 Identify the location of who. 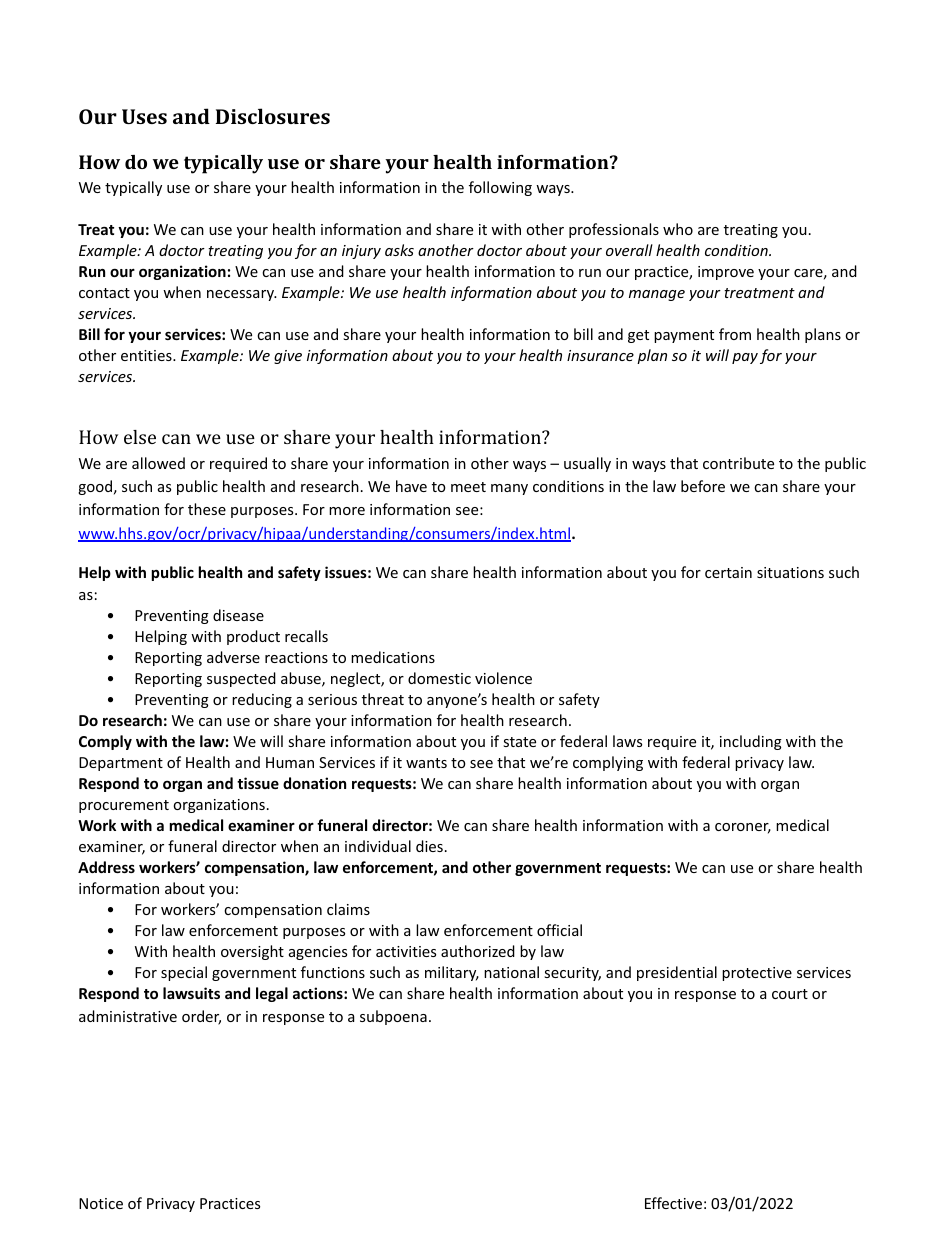
(678, 229).
